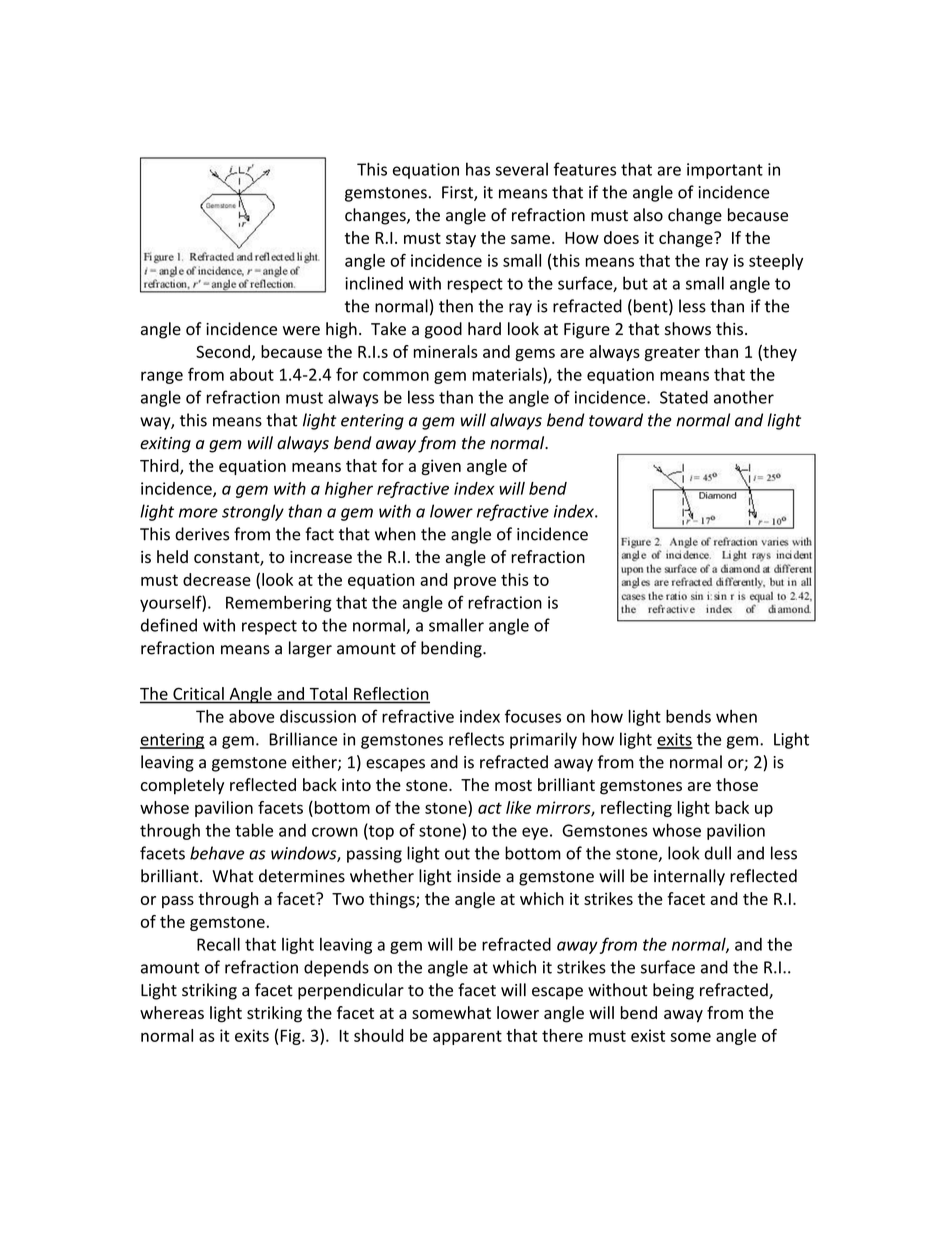 The image size is (952, 1233). I want to click on minerals, so click(446, 351).
